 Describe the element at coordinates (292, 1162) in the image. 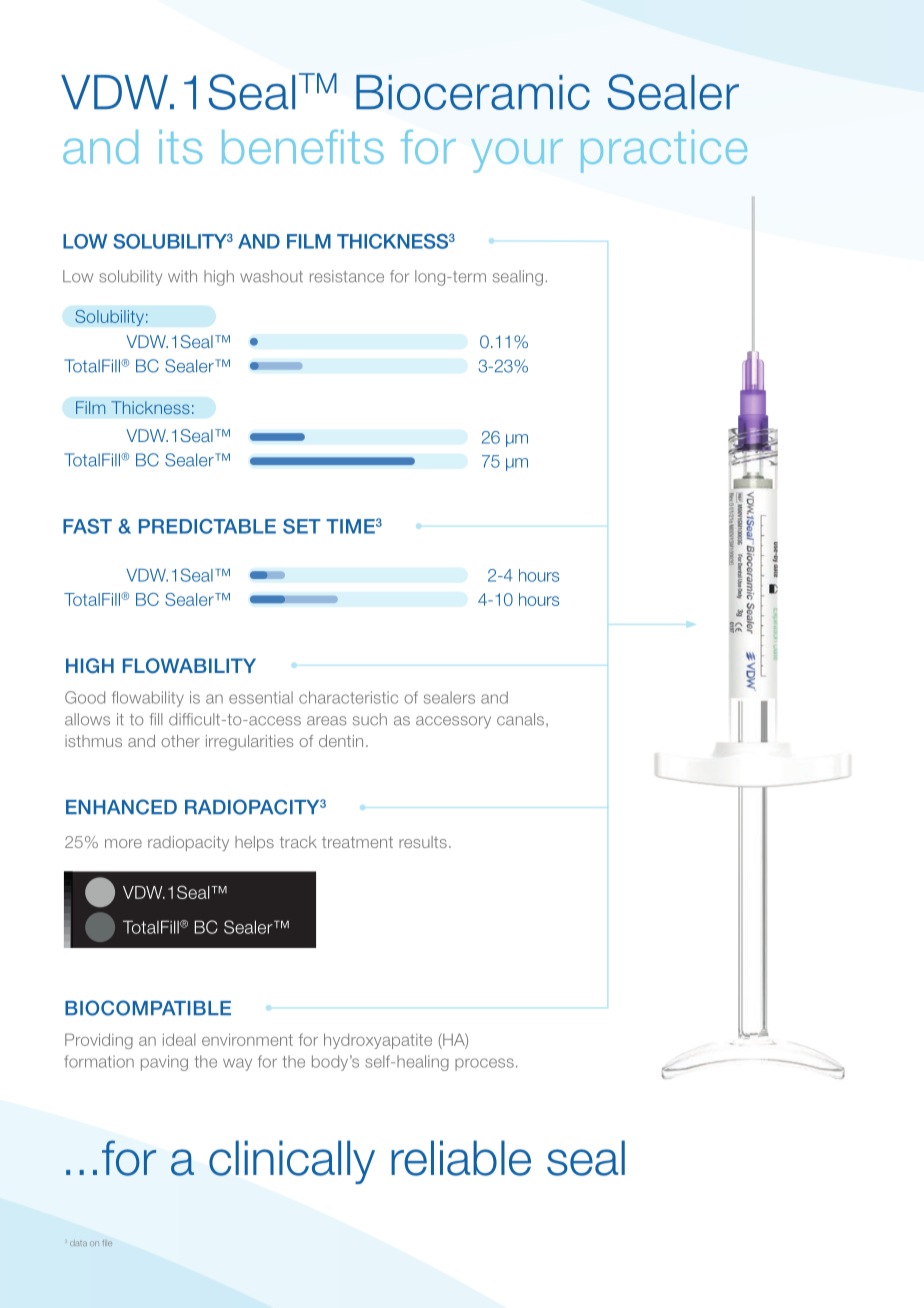

I see `clinically` at that location.
